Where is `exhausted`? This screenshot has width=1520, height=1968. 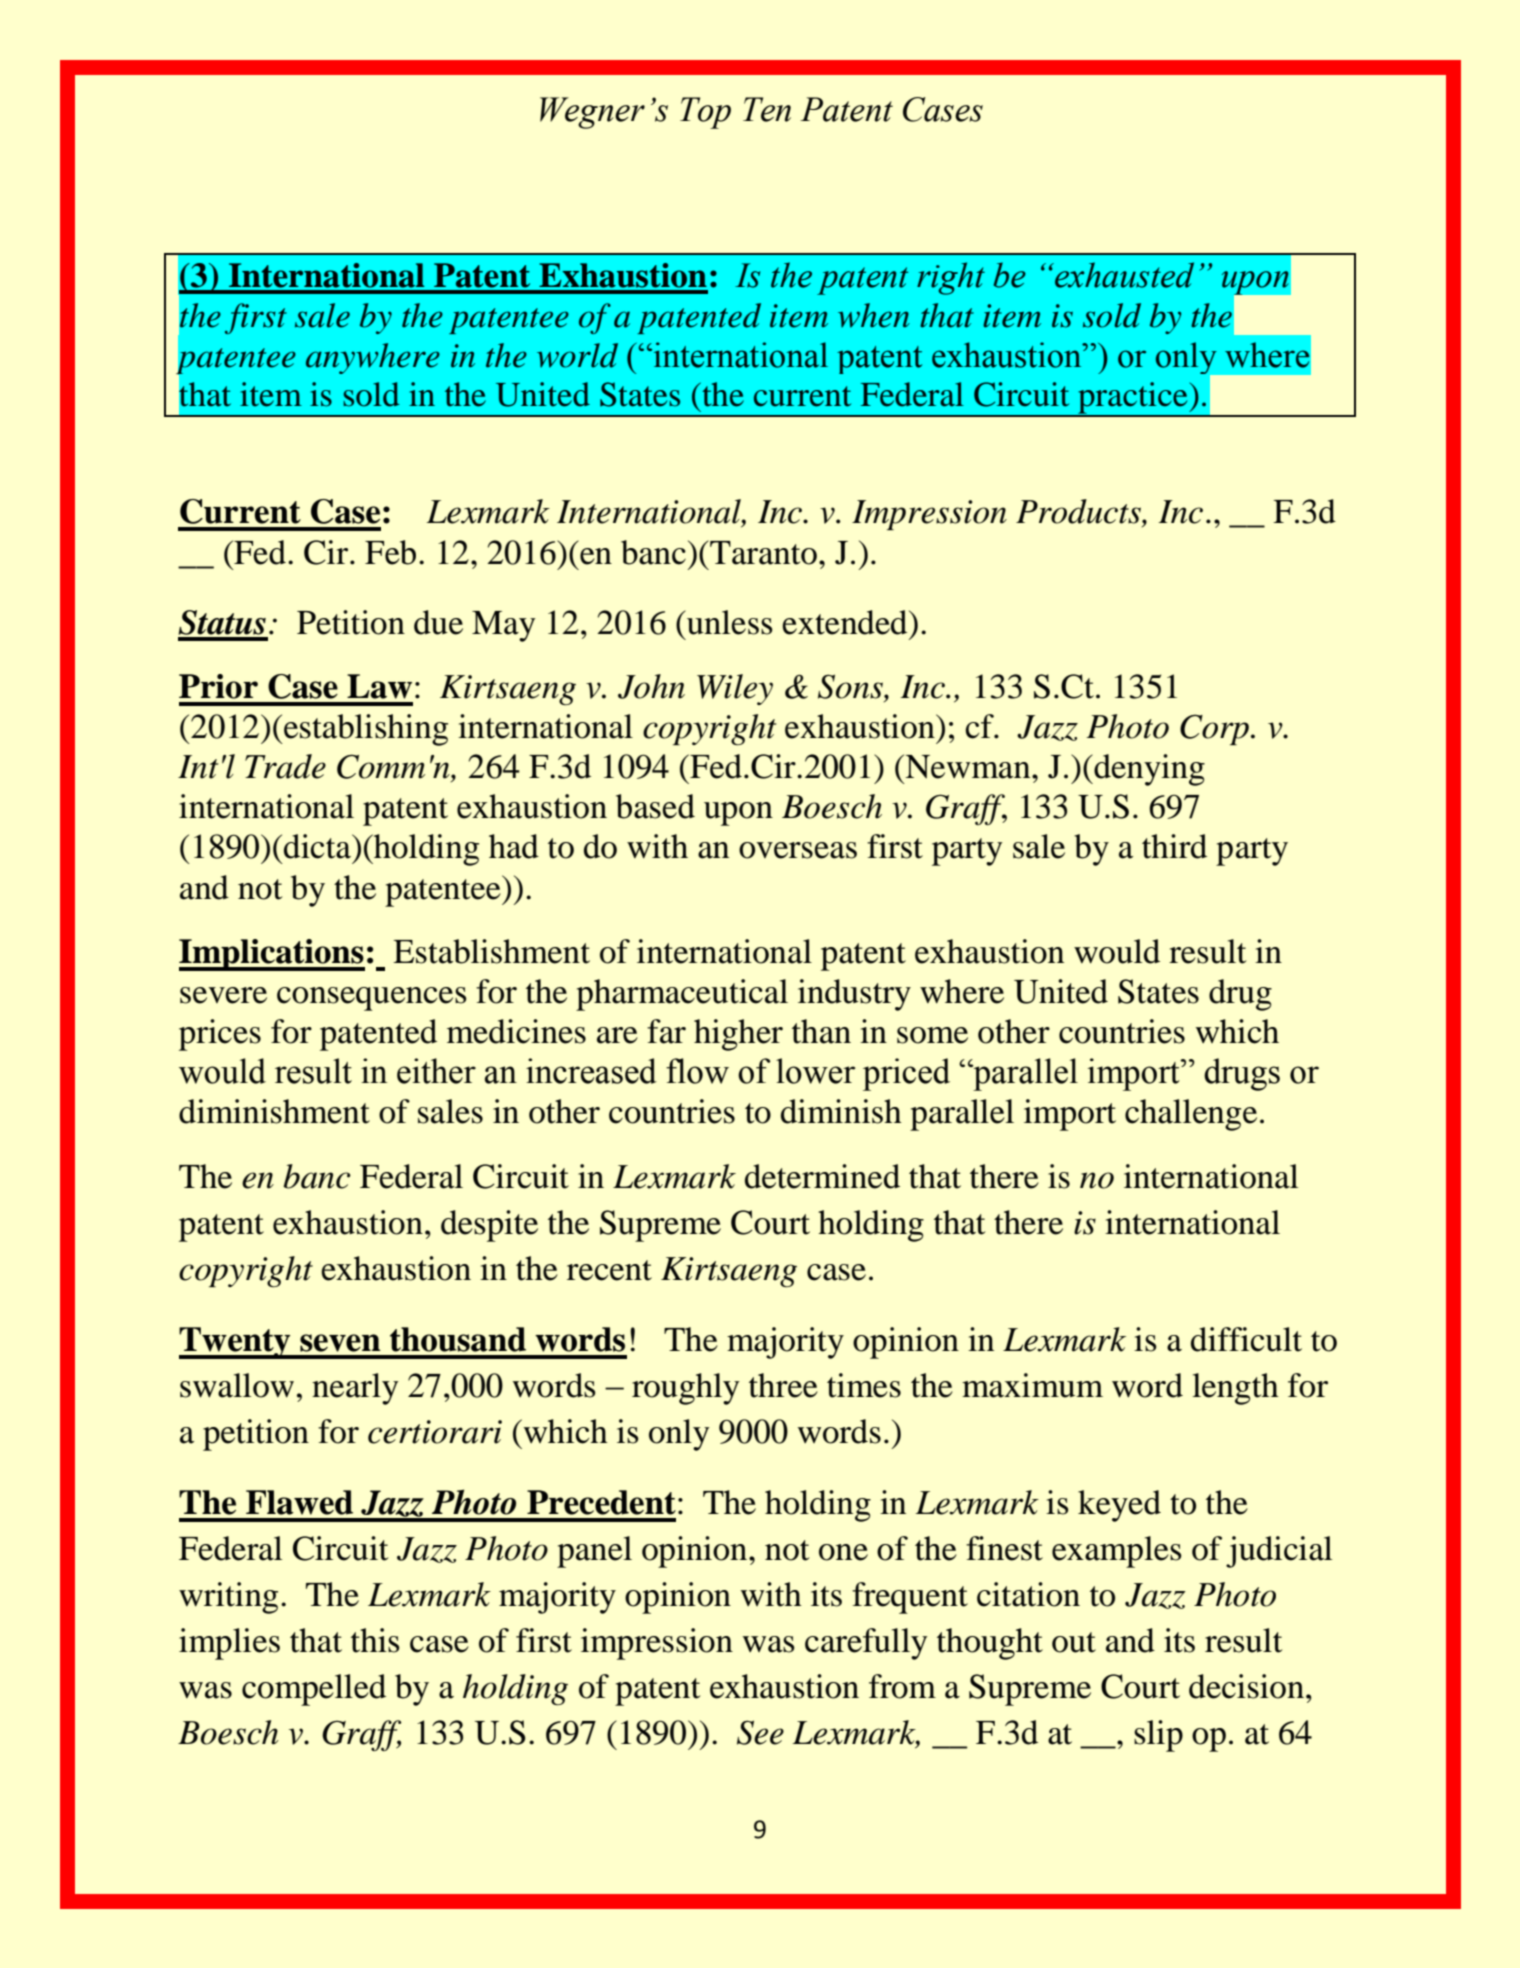
exhausted is located at coordinates (1123, 275).
